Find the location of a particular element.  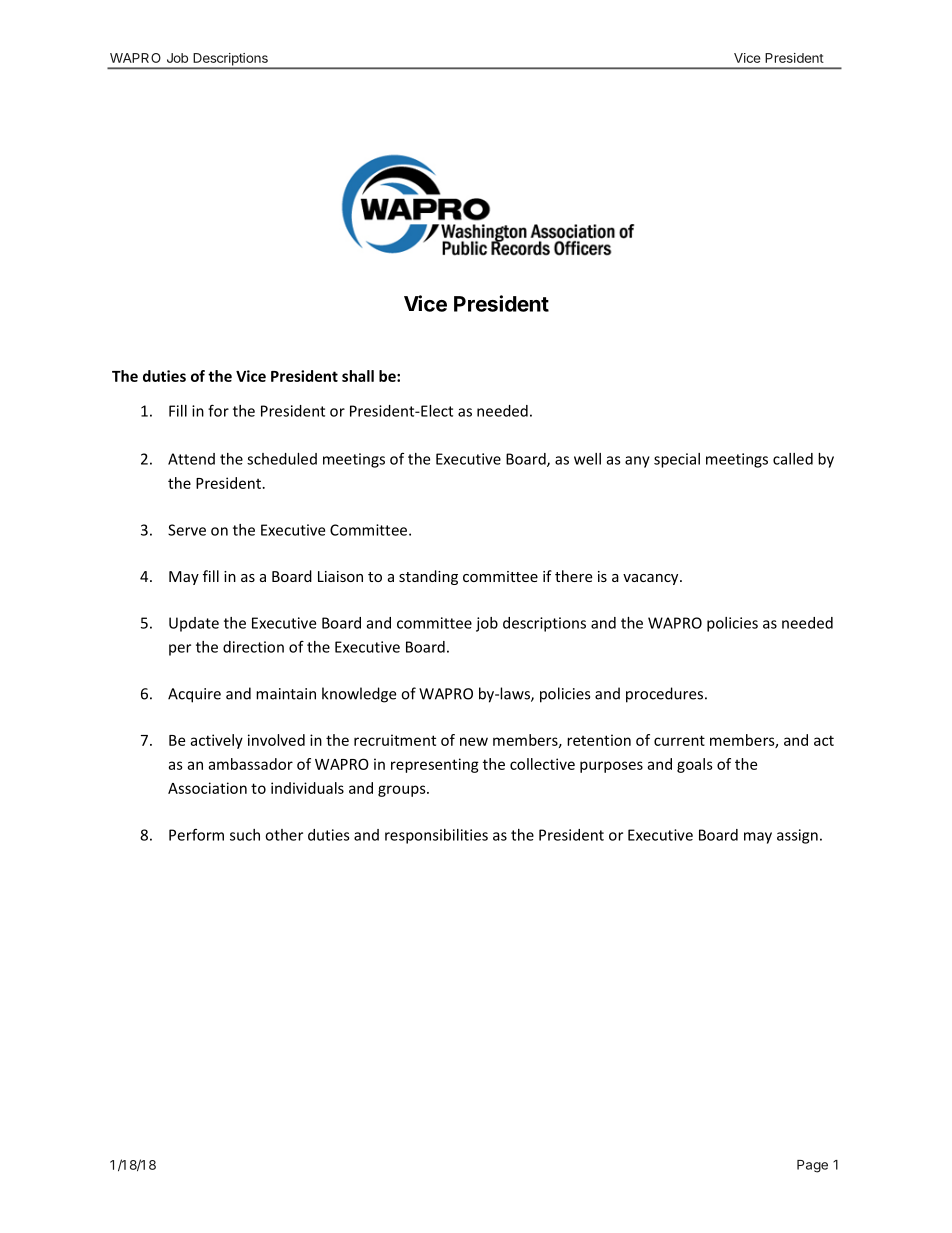

well is located at coordinates (587, 459).
